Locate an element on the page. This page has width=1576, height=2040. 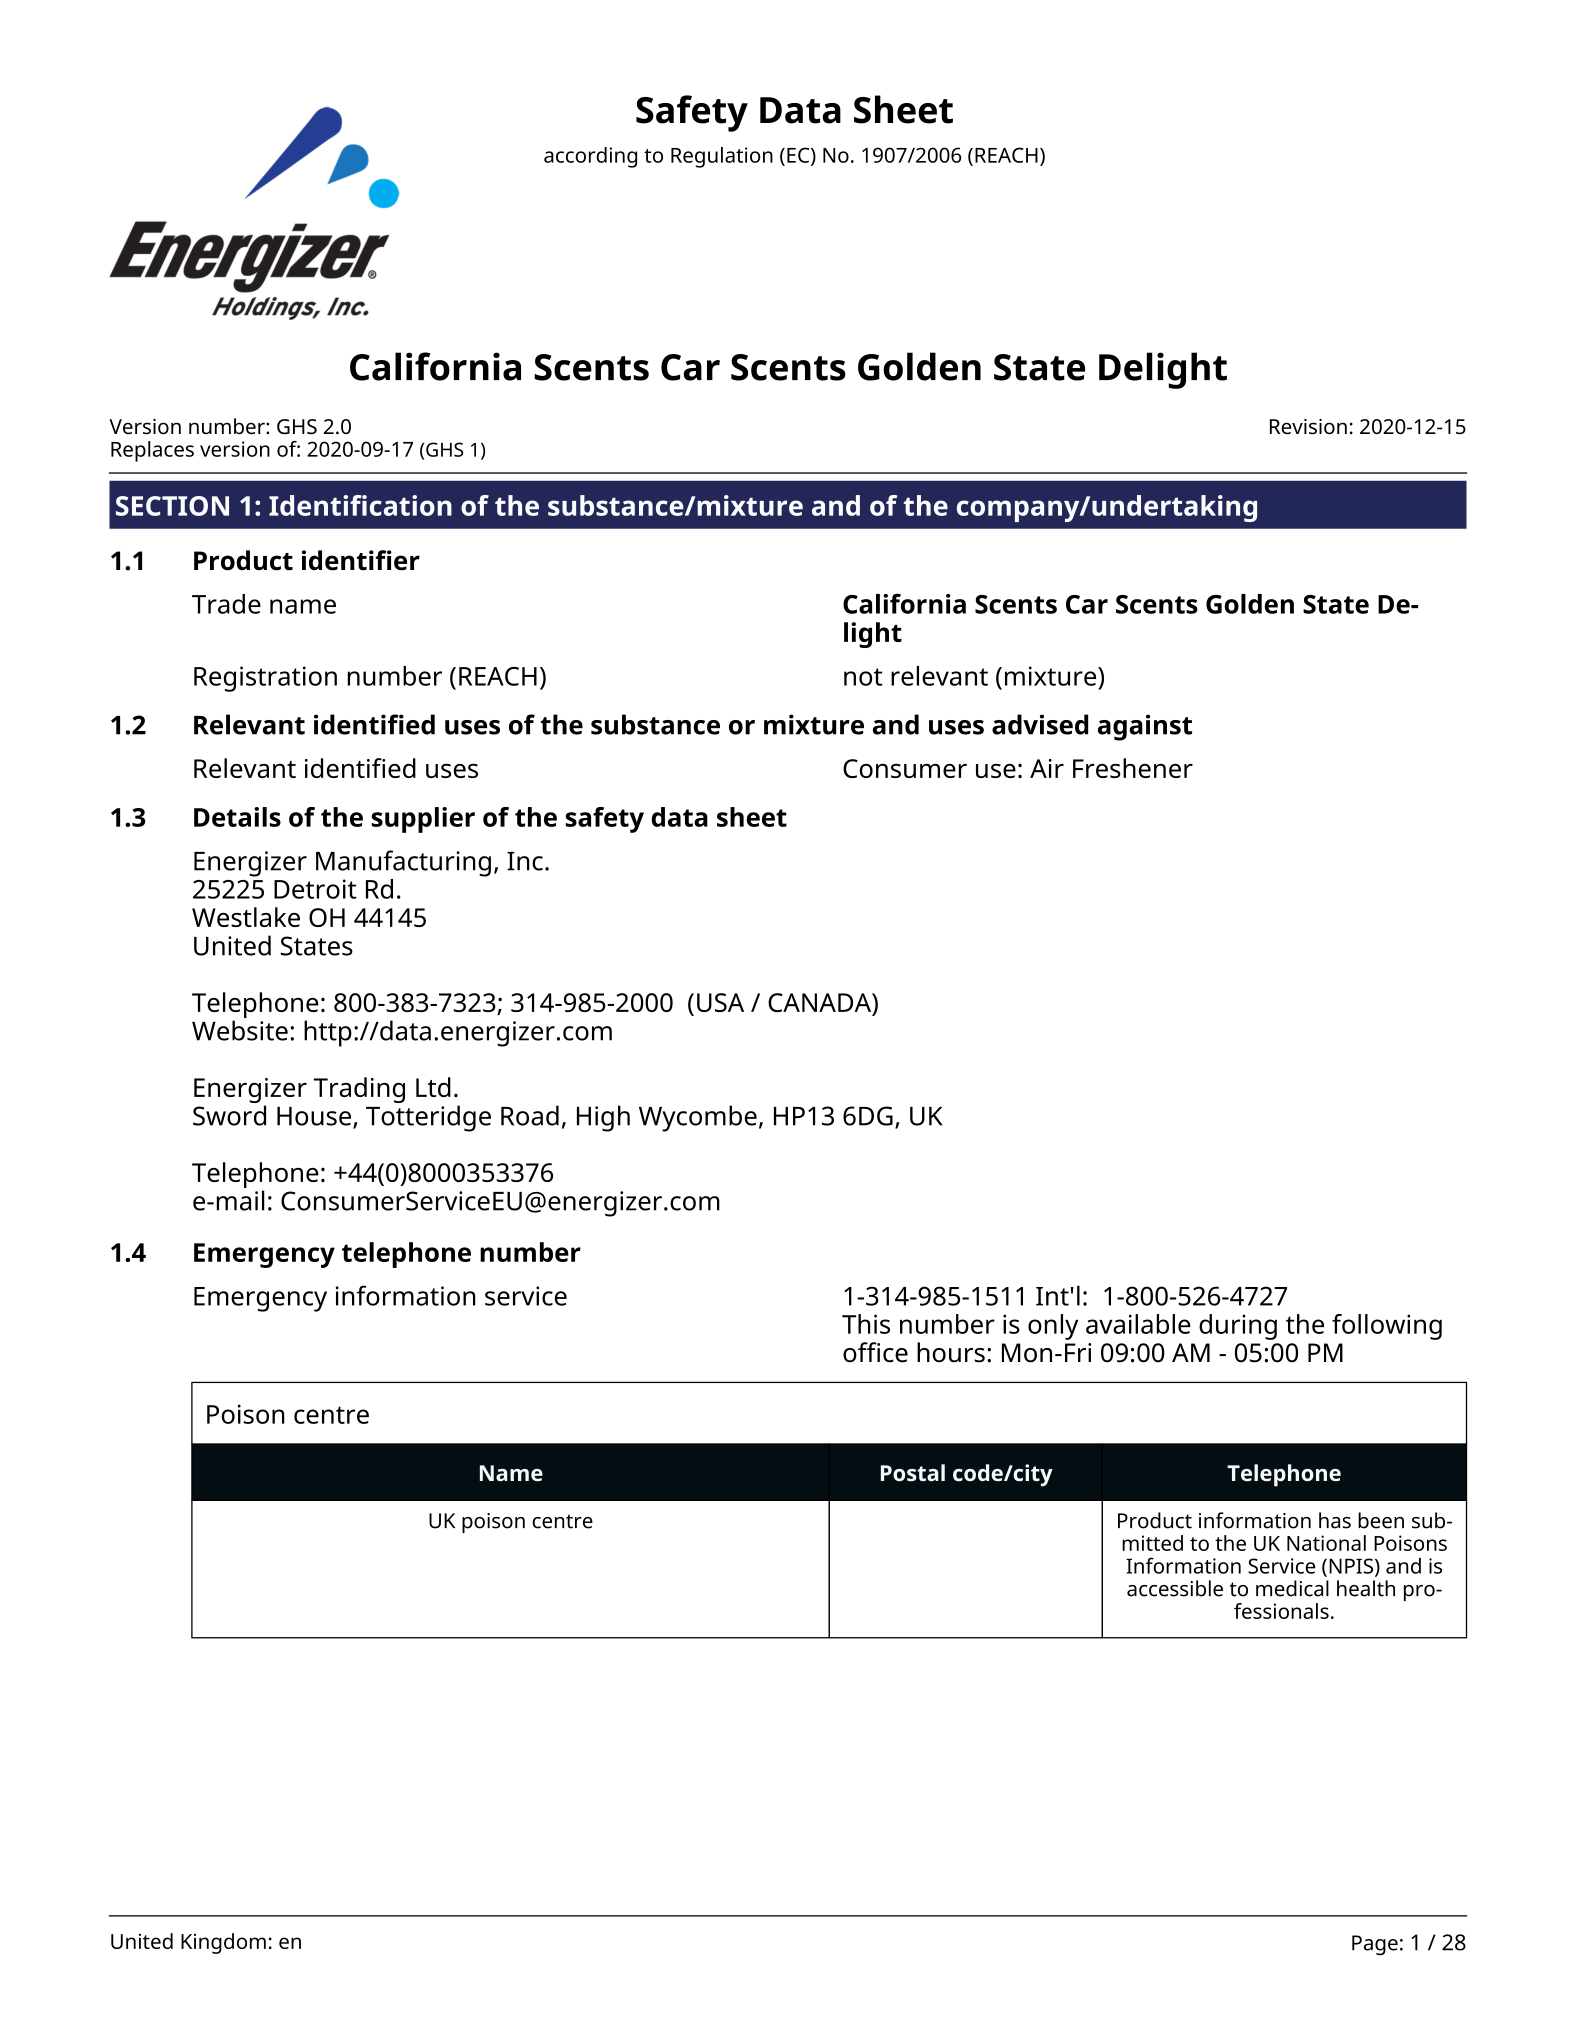
This is located at coordinates (866, 1324).
